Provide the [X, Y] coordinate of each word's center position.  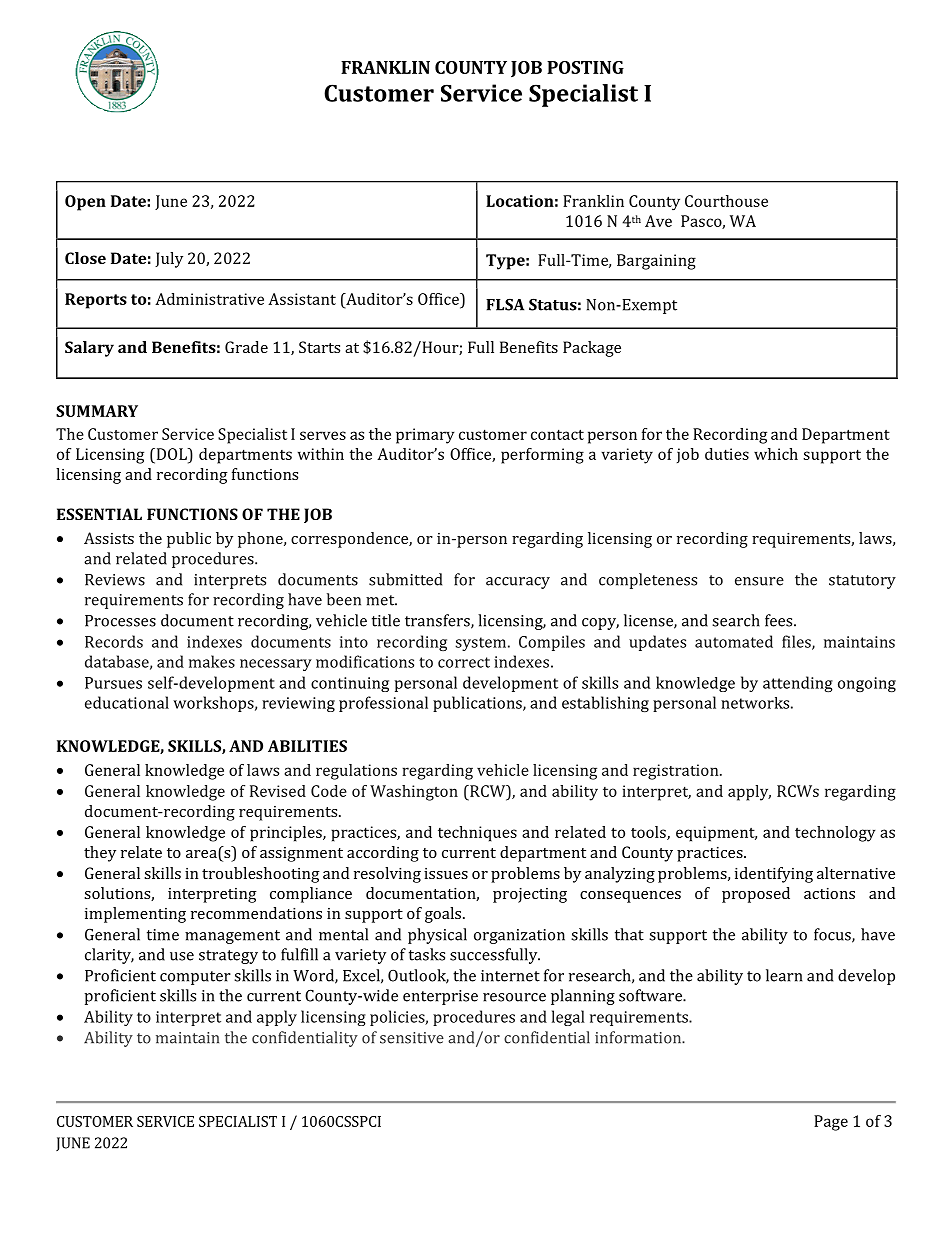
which [776, 454]
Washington [414, 793]
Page [831, 1123]
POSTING [585, 67]
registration [677, 772]
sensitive [412, 1038]
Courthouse [726, 201]
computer [195, 978]
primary [425, 436]
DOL [171, 454]
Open [85, 203]
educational [127, 702]
